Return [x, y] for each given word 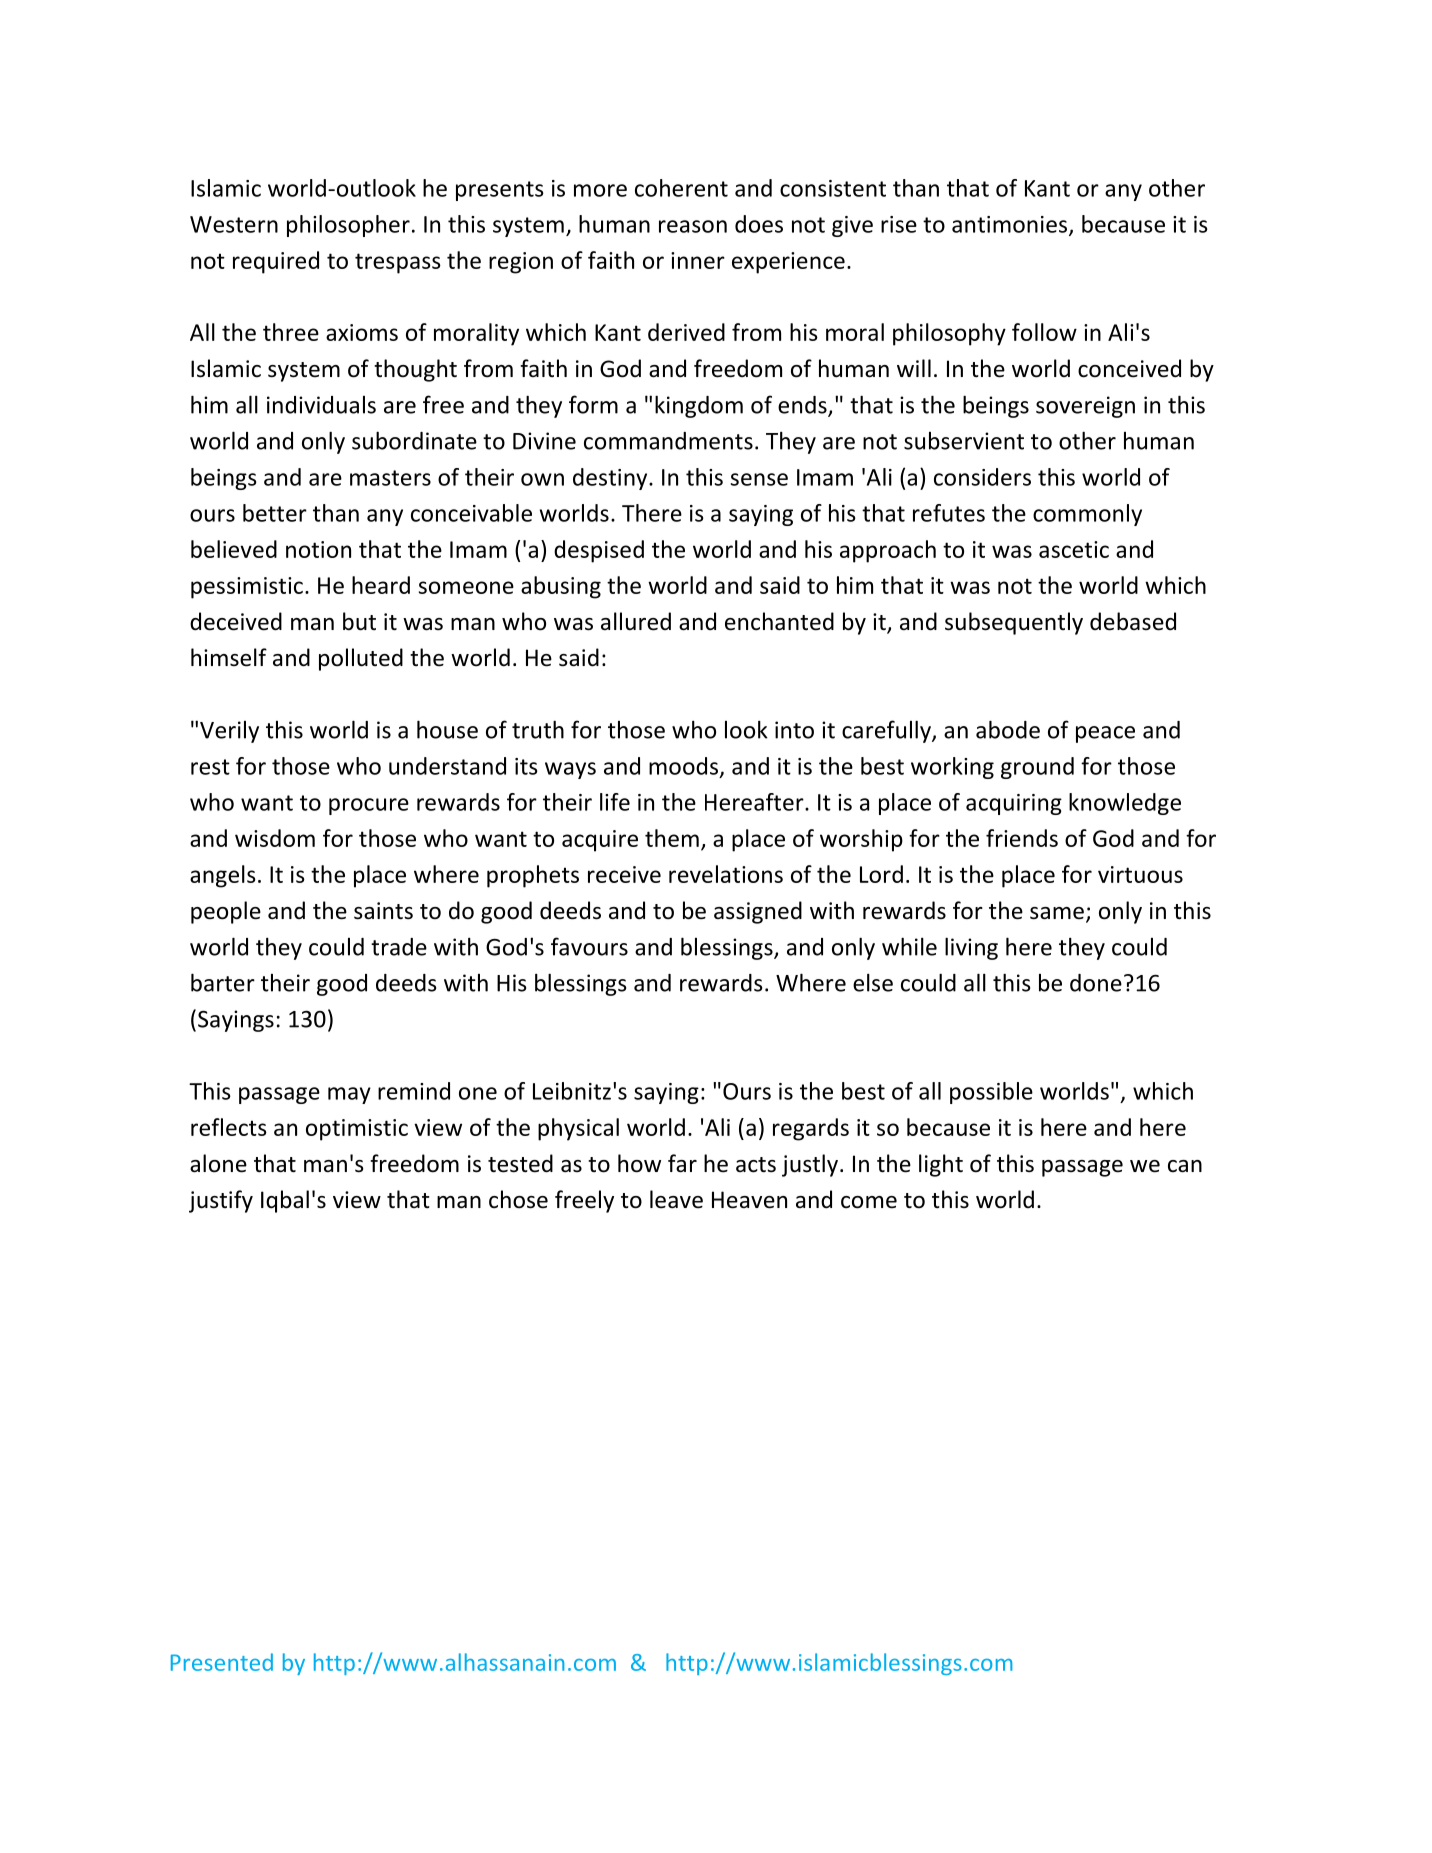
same [1057, 913]
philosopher [348, 226]
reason [693, 226]
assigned [758, 912]
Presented [222, 1662]
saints [383, 911]
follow [1044, 332]
